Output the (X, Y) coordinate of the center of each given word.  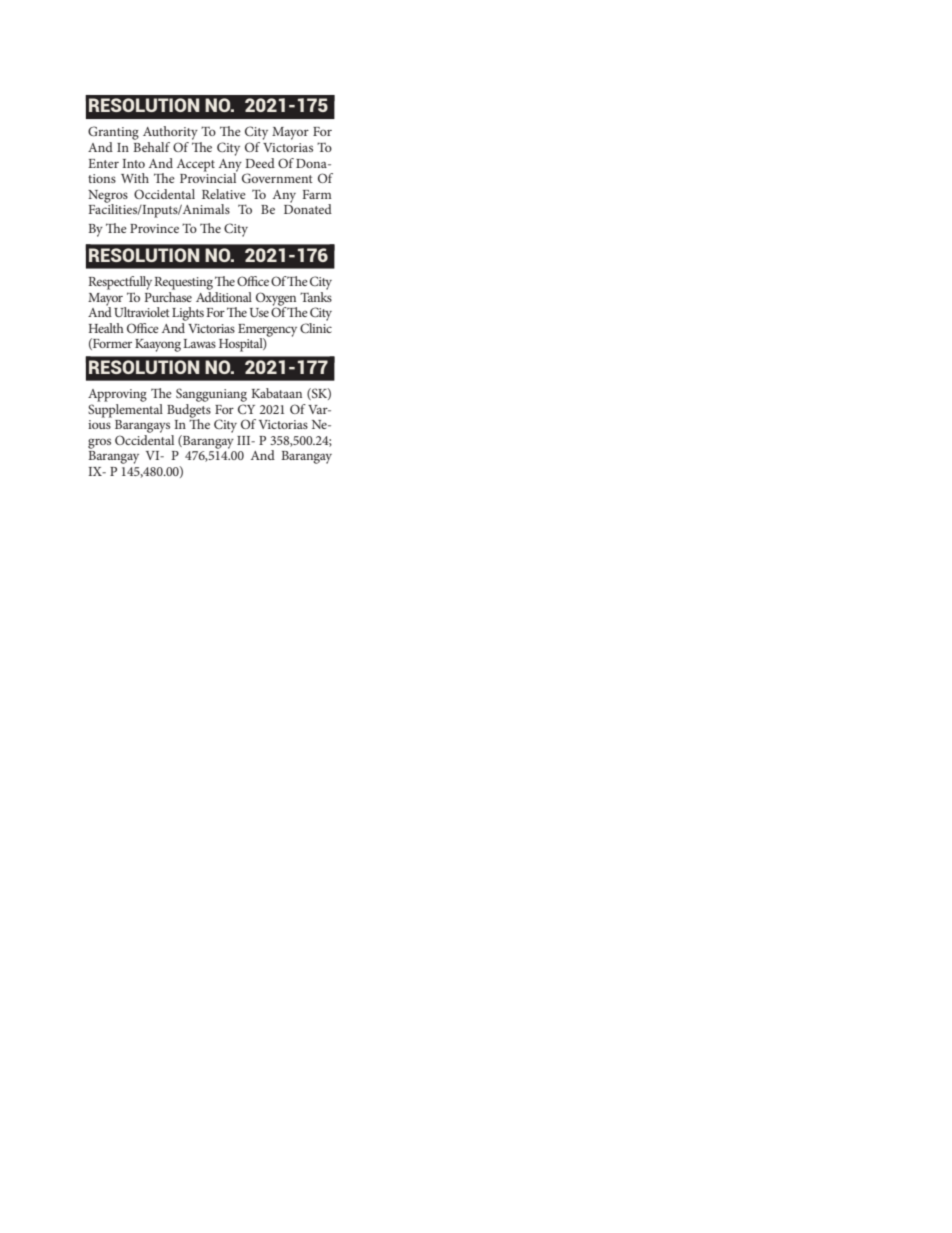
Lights (188, 314)
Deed (260, 163)
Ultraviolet (142, 312)
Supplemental (125, 409)
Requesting (183, 283)
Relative (224, 194)
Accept (196, 165)
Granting (113, 134)
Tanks (316, 295)
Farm (317, 194)
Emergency (267, 331)
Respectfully (120, 283)
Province (154, 228)
